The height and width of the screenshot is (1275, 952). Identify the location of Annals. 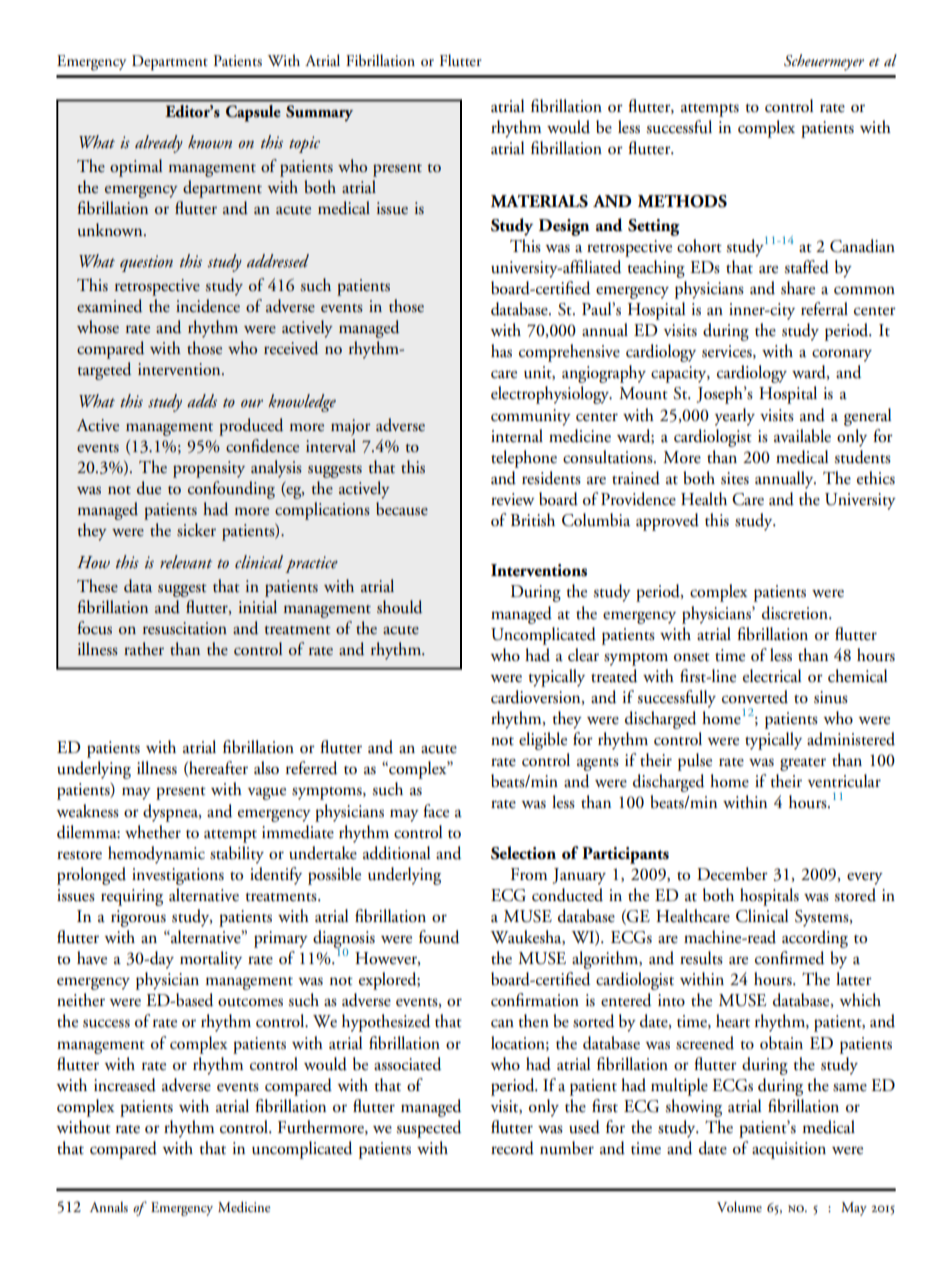
(109, 1207).
